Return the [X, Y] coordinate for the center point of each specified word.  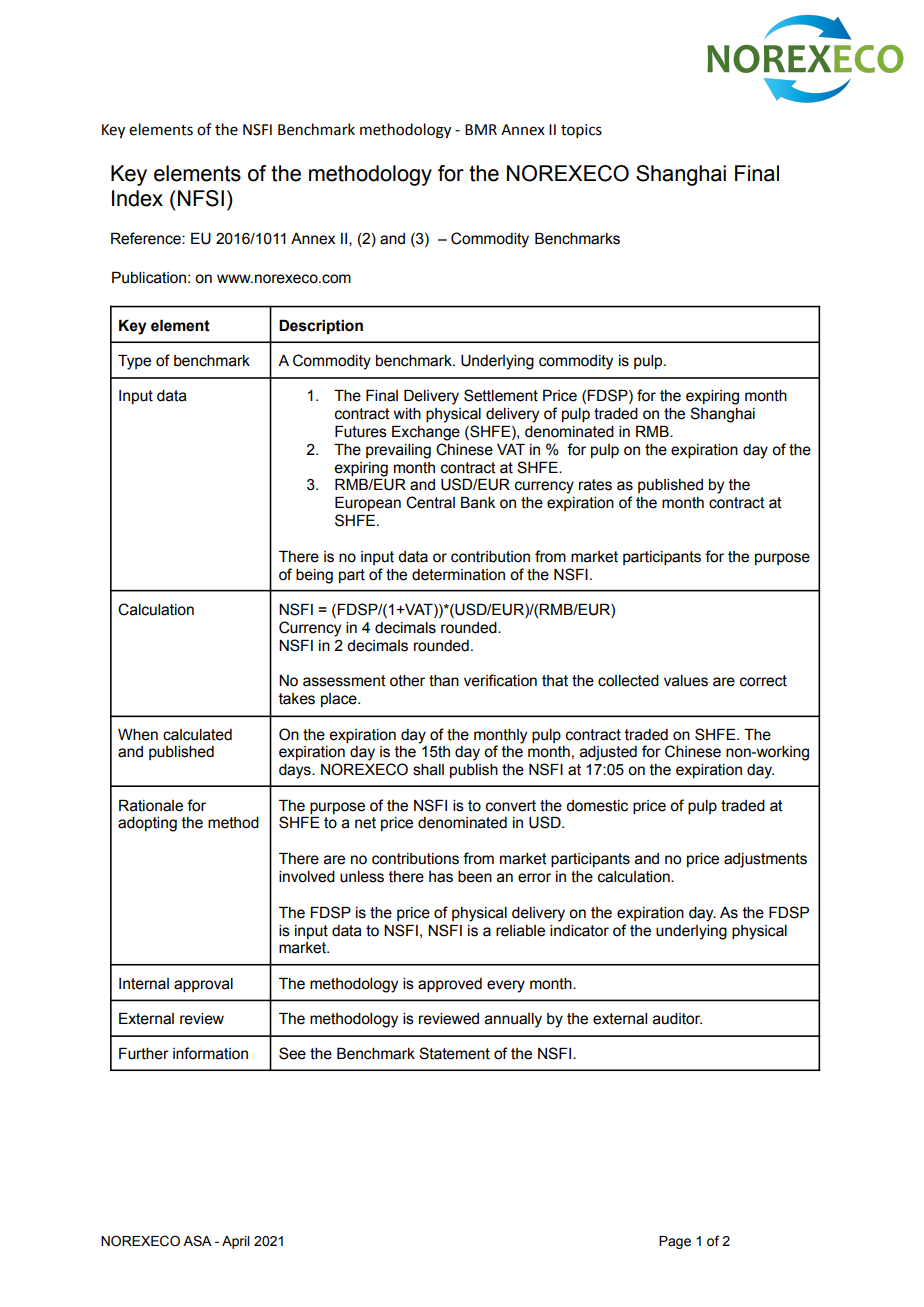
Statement [454, 1053]
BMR [481, 129]
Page [675, 1242]
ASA [197, 1241]
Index [137, 198]
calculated [197, 735]
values [686, 681]
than [444, 681]
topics [581, 131]
